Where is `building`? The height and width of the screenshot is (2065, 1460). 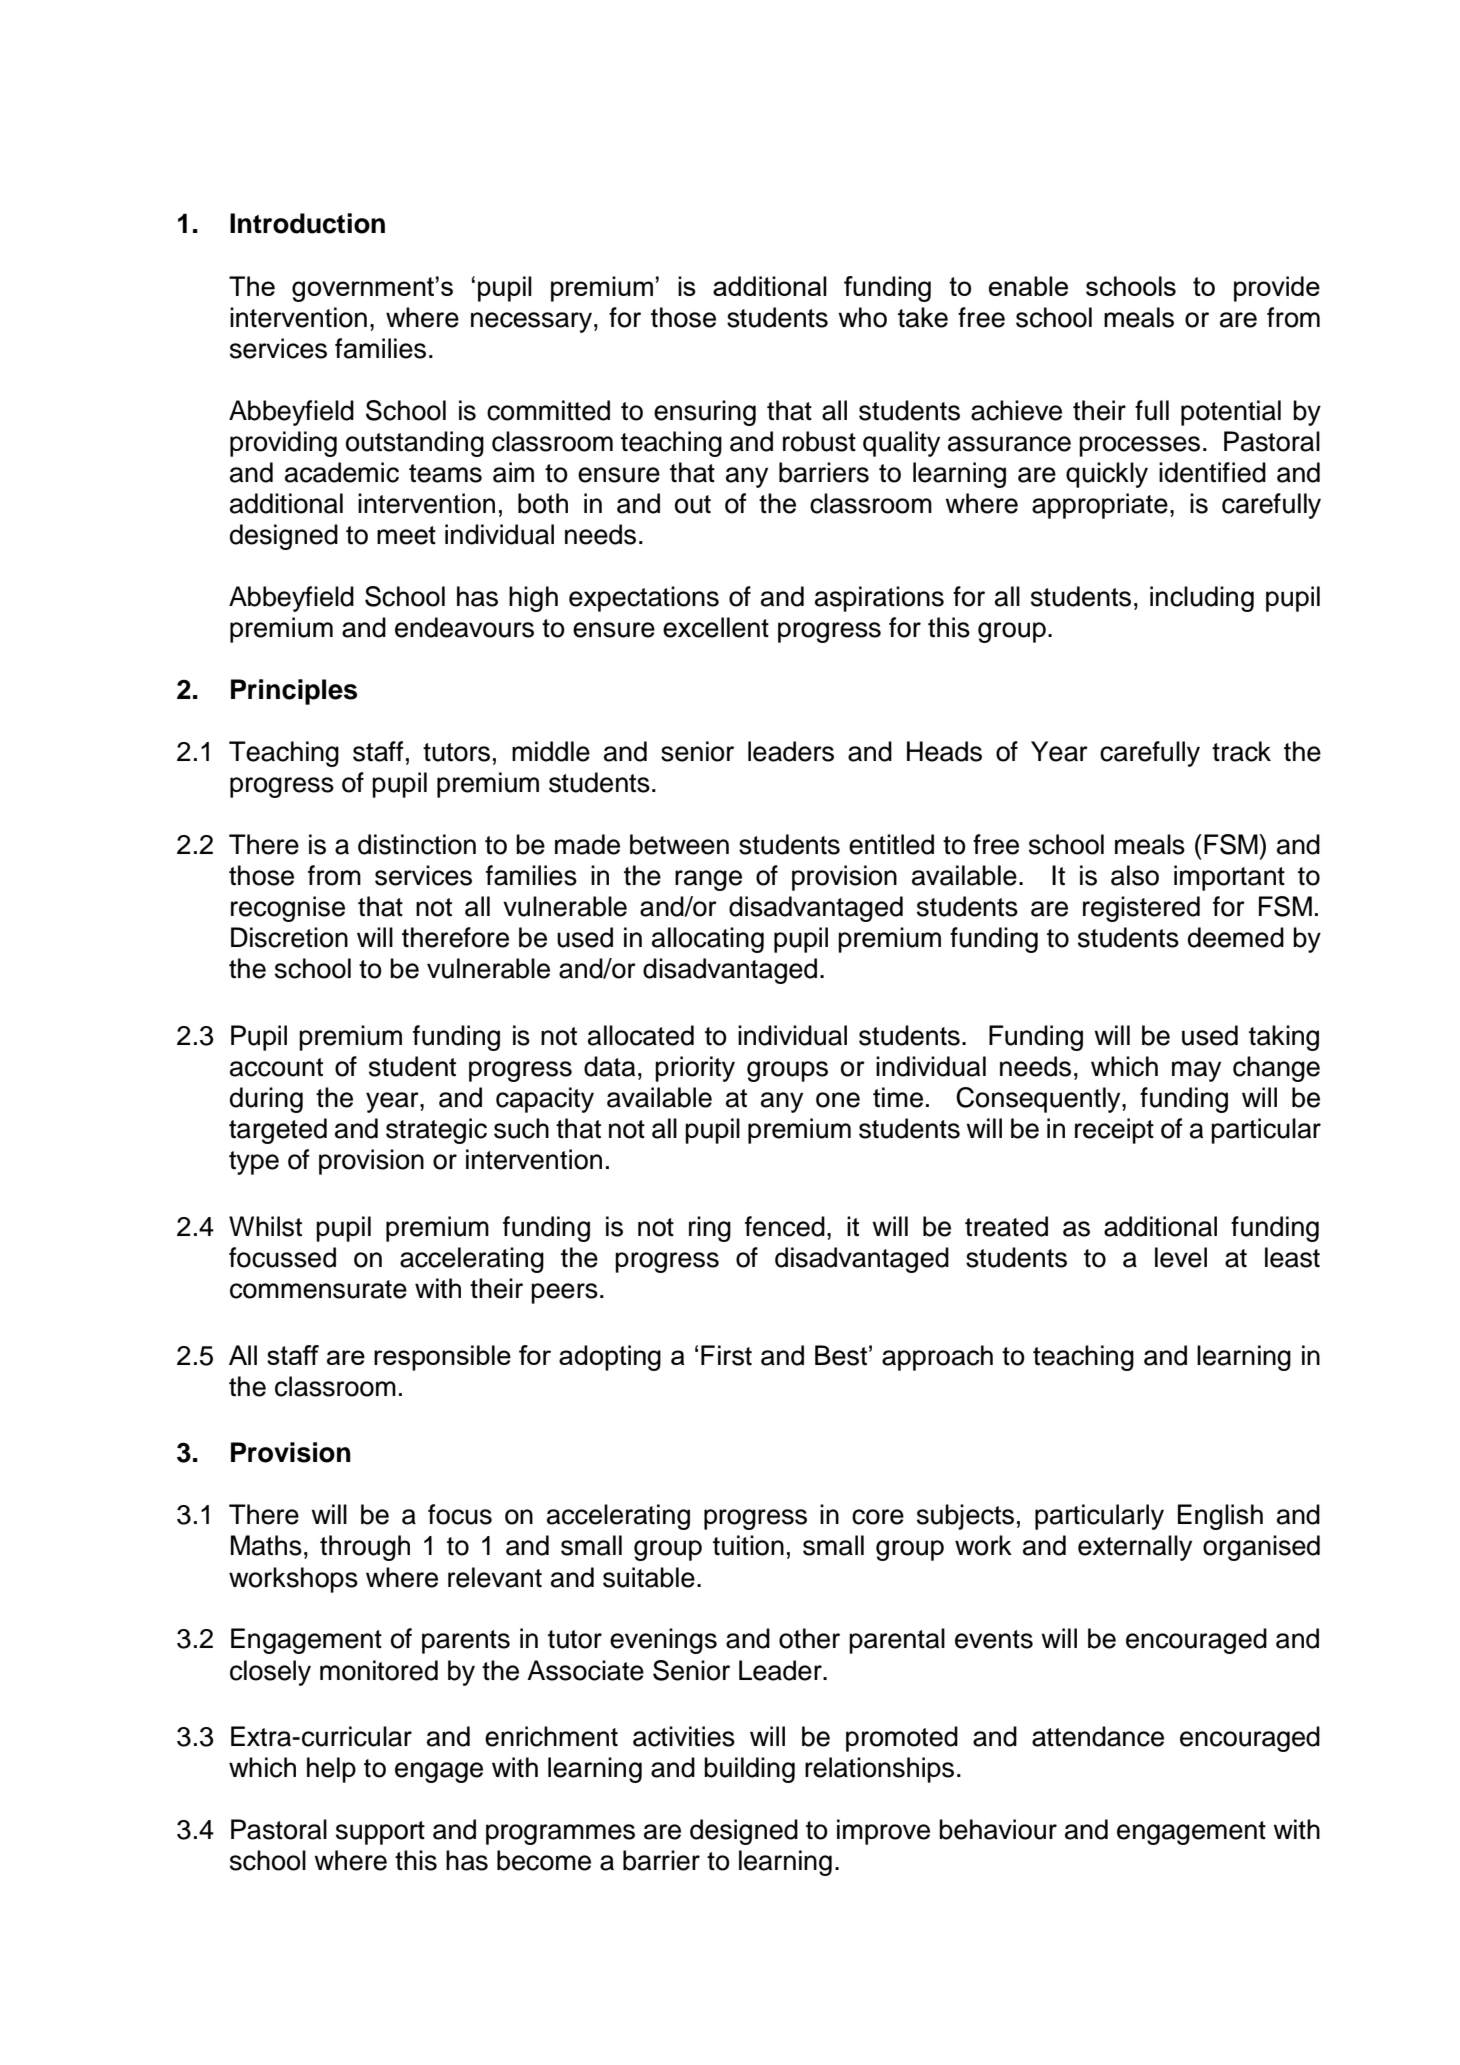 building is located at coordinates (749, 1770).
